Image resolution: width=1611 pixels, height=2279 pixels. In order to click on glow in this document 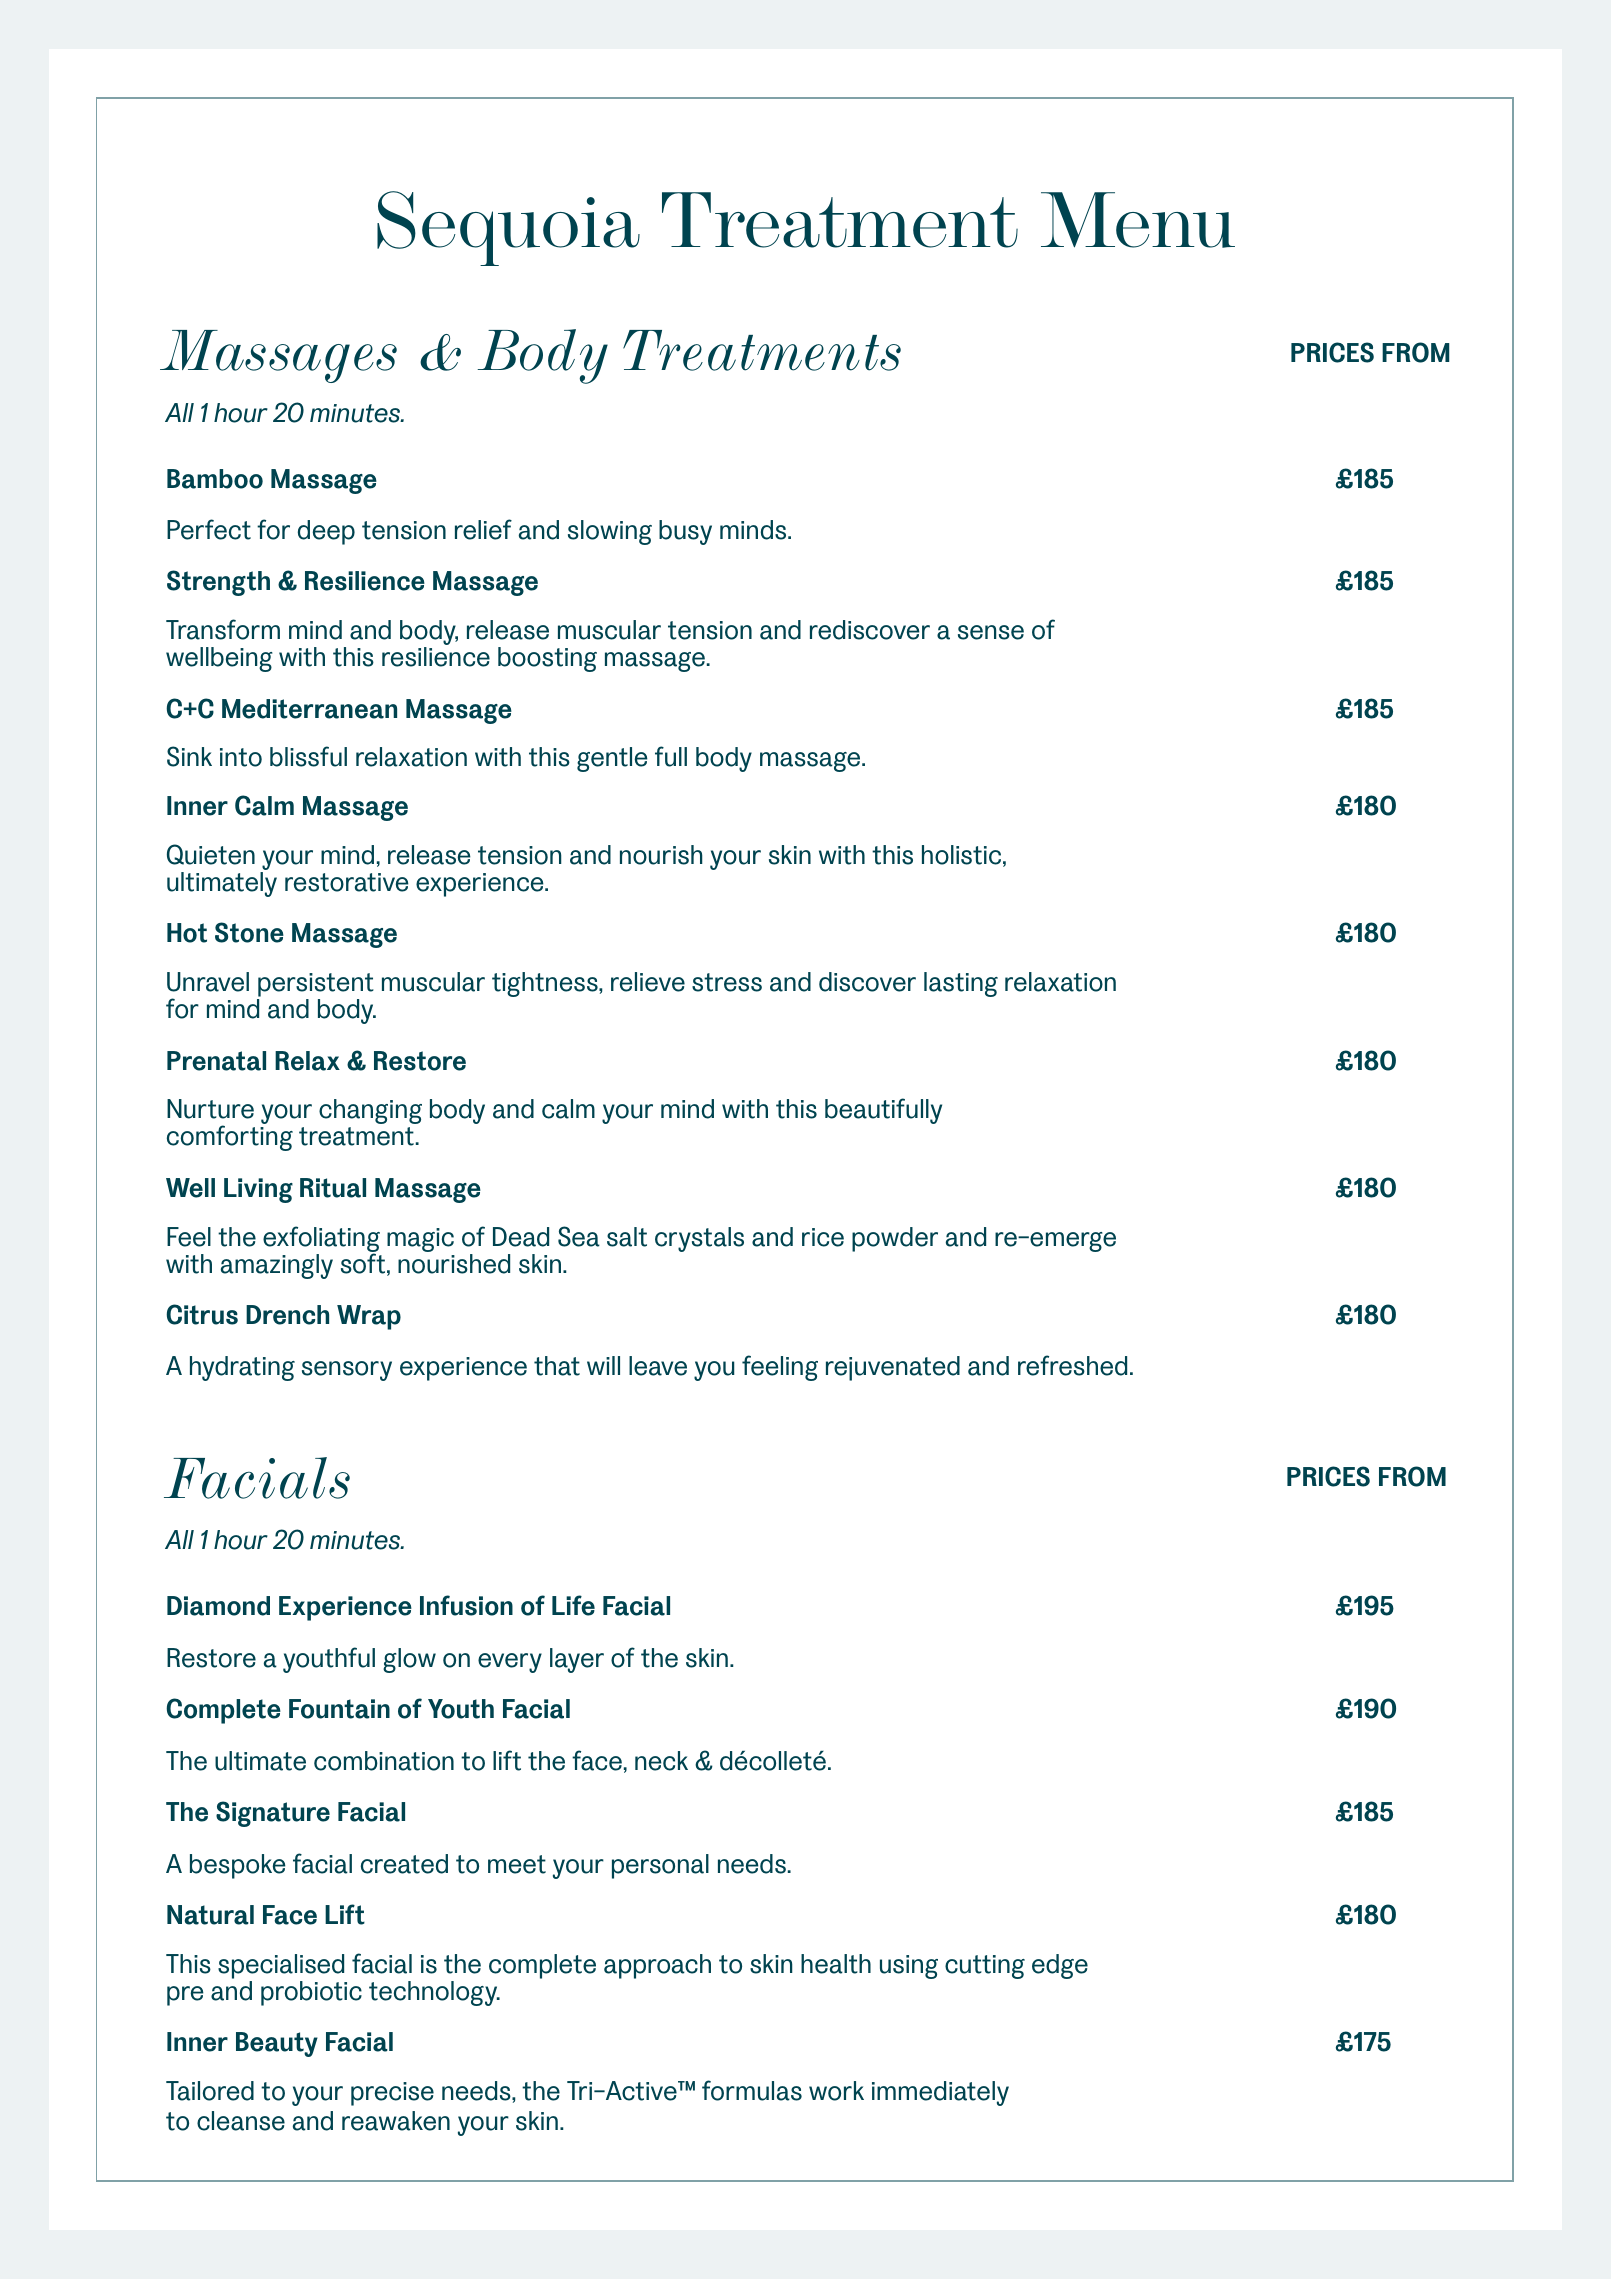, I will do `click(409, 1660)`.
